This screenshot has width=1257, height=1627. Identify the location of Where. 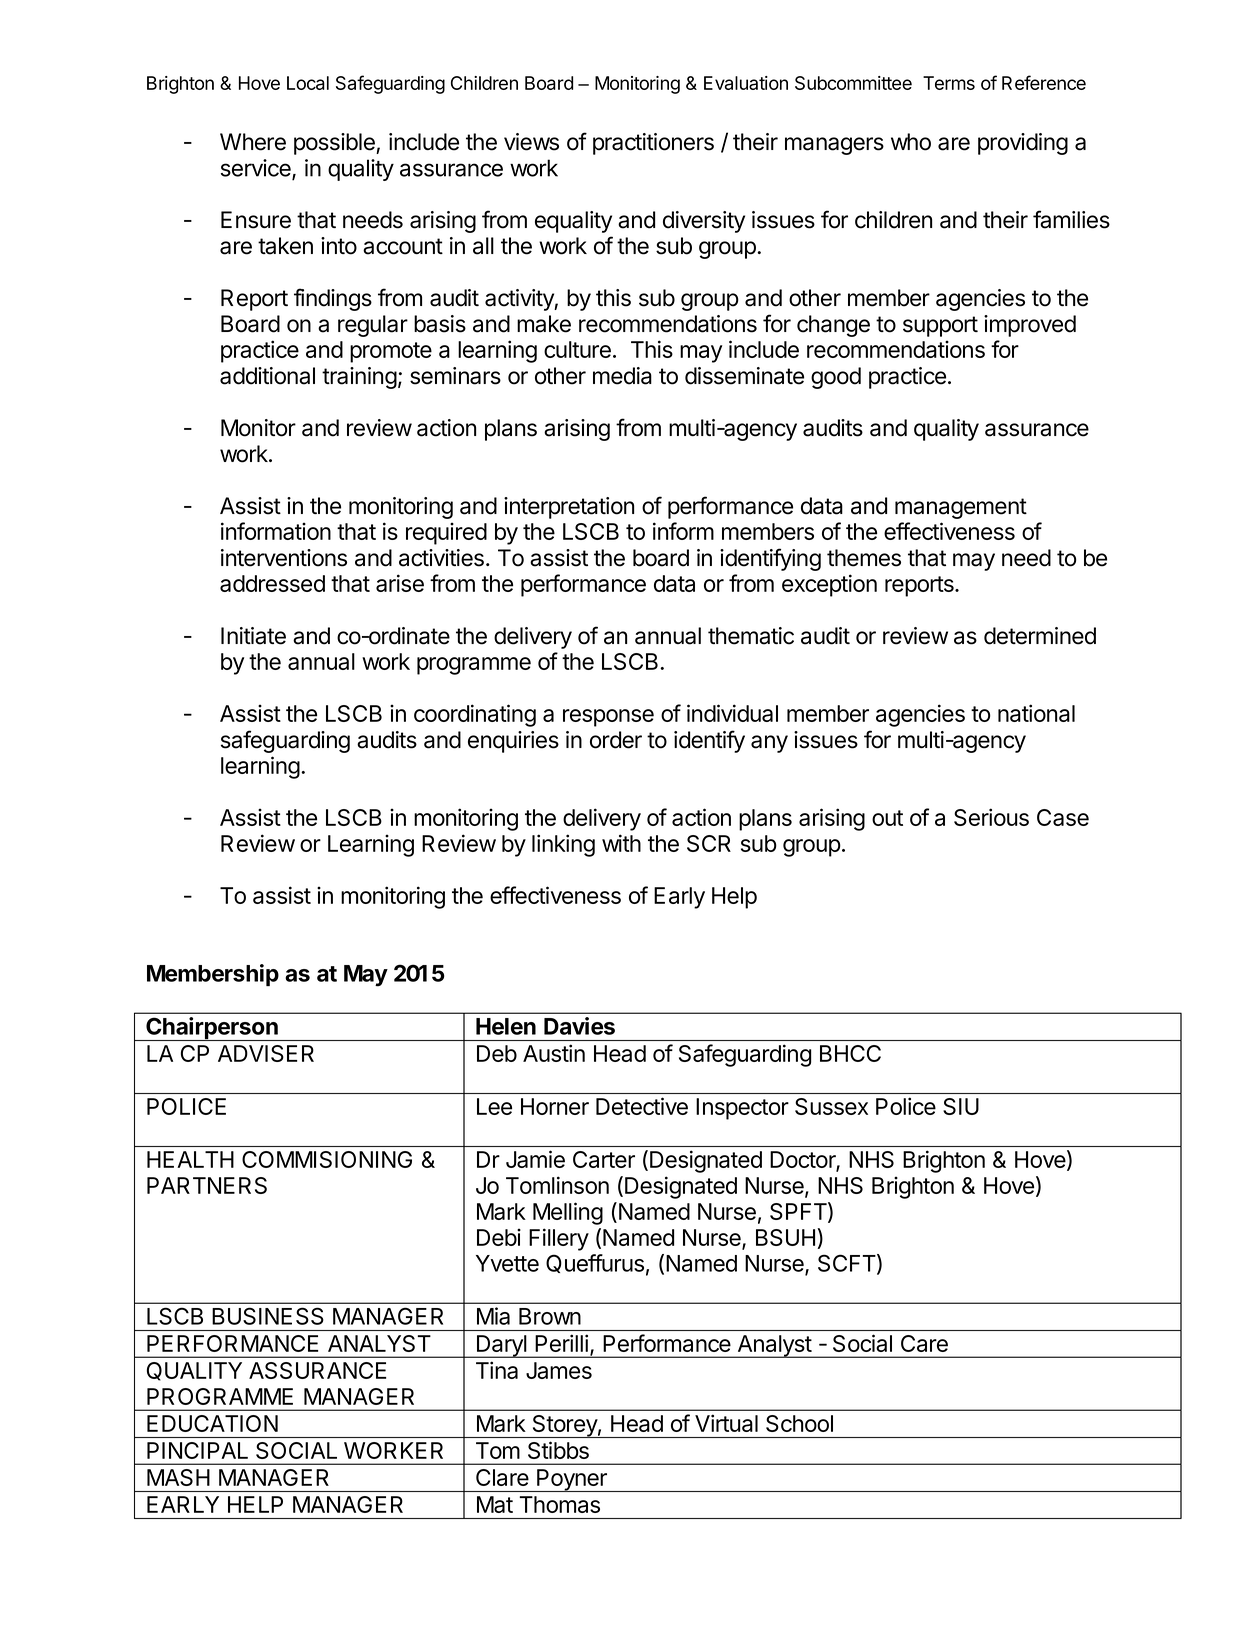
(253, 142).
